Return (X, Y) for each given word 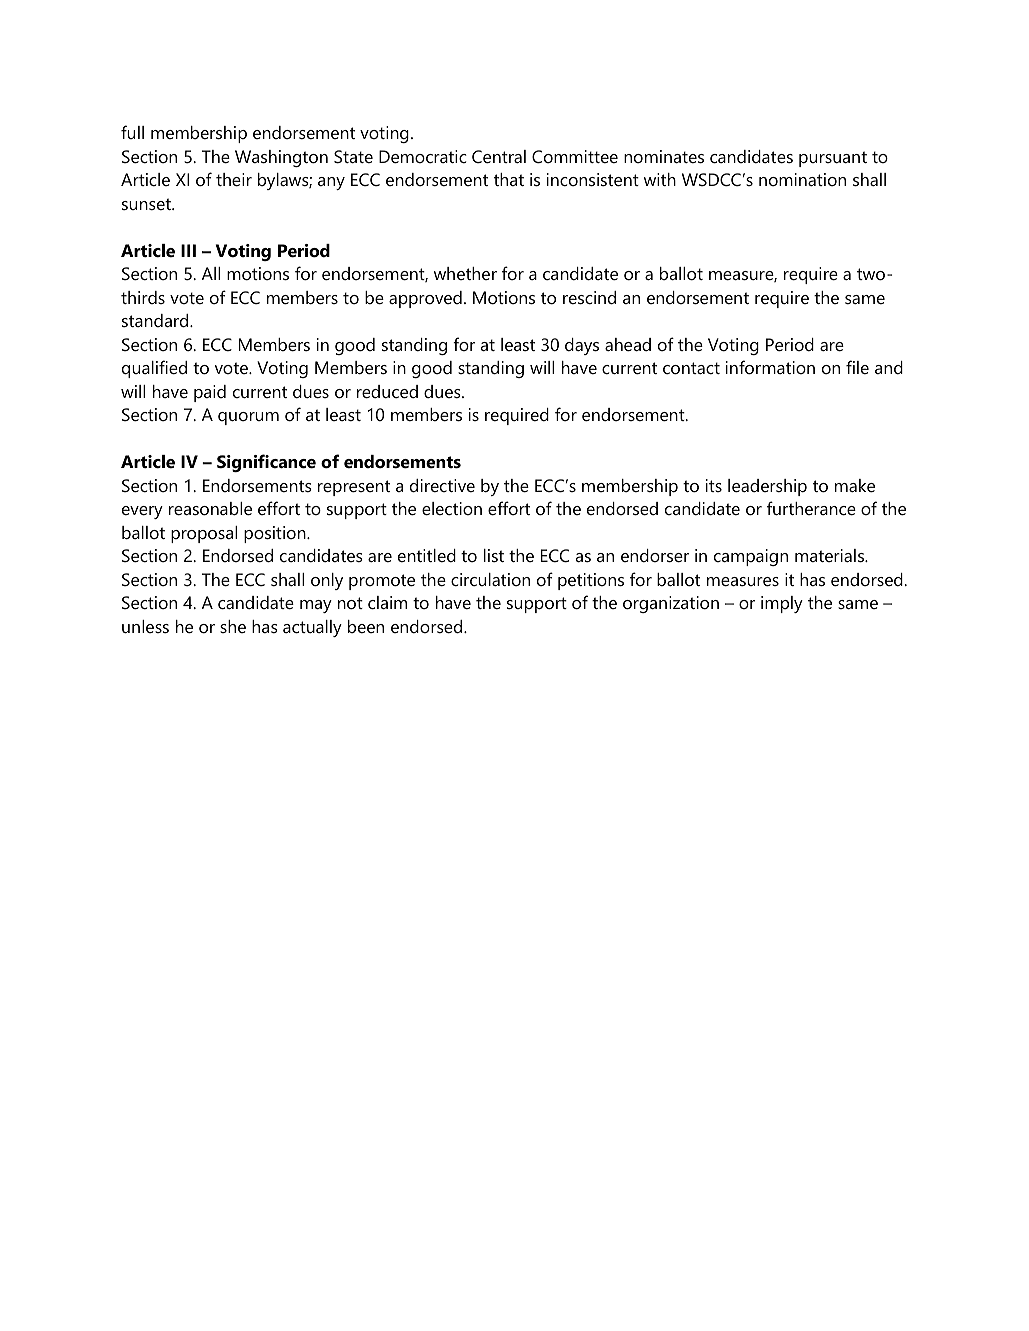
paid (210, 393)
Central (499, 156)
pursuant (833, 159)
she (233, 626)
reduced (387, 392)
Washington (281, 158)
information (770, 367)
